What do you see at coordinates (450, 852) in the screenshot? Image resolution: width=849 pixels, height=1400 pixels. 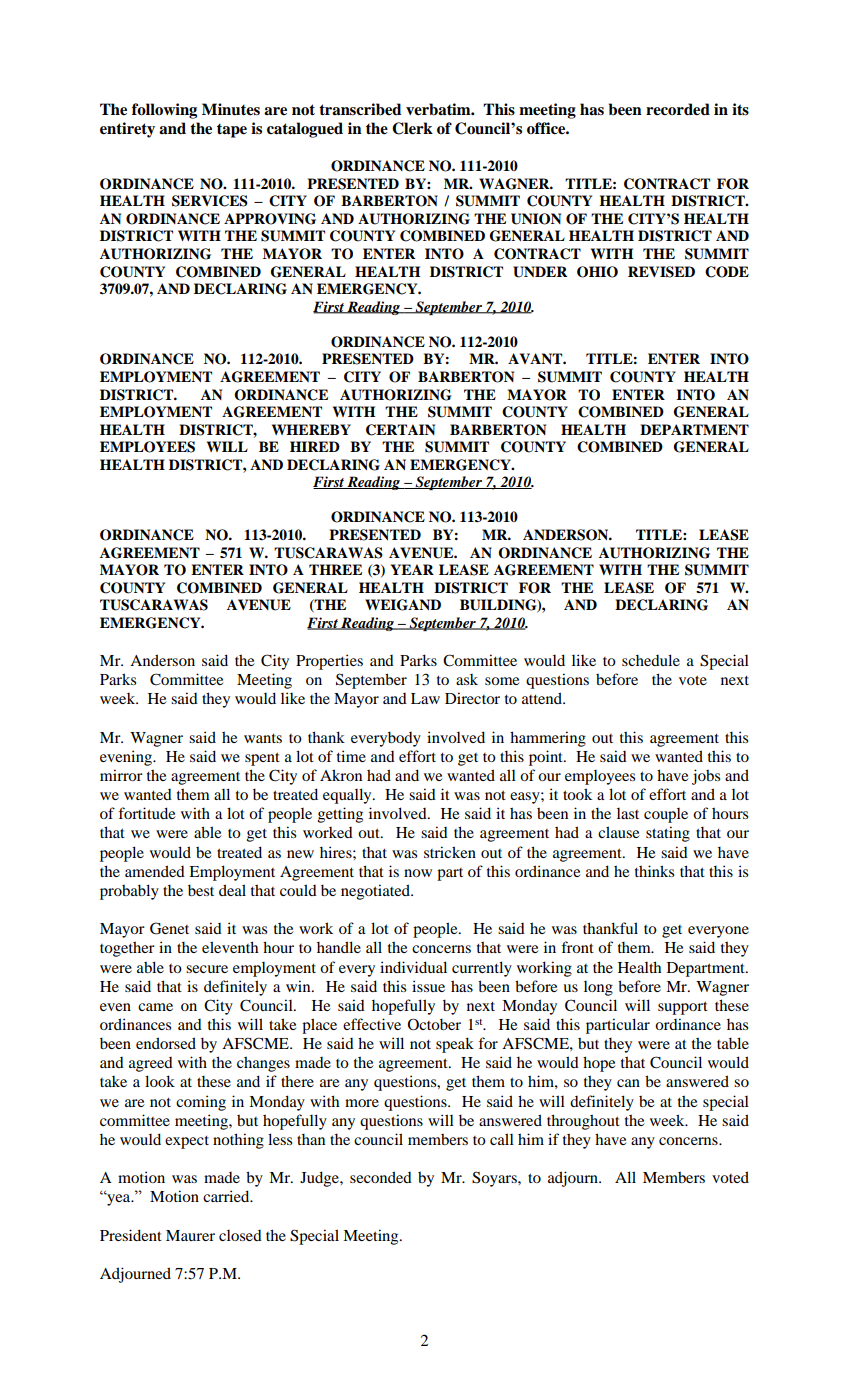 I see `stricken` at bounding box center [450, 852].
